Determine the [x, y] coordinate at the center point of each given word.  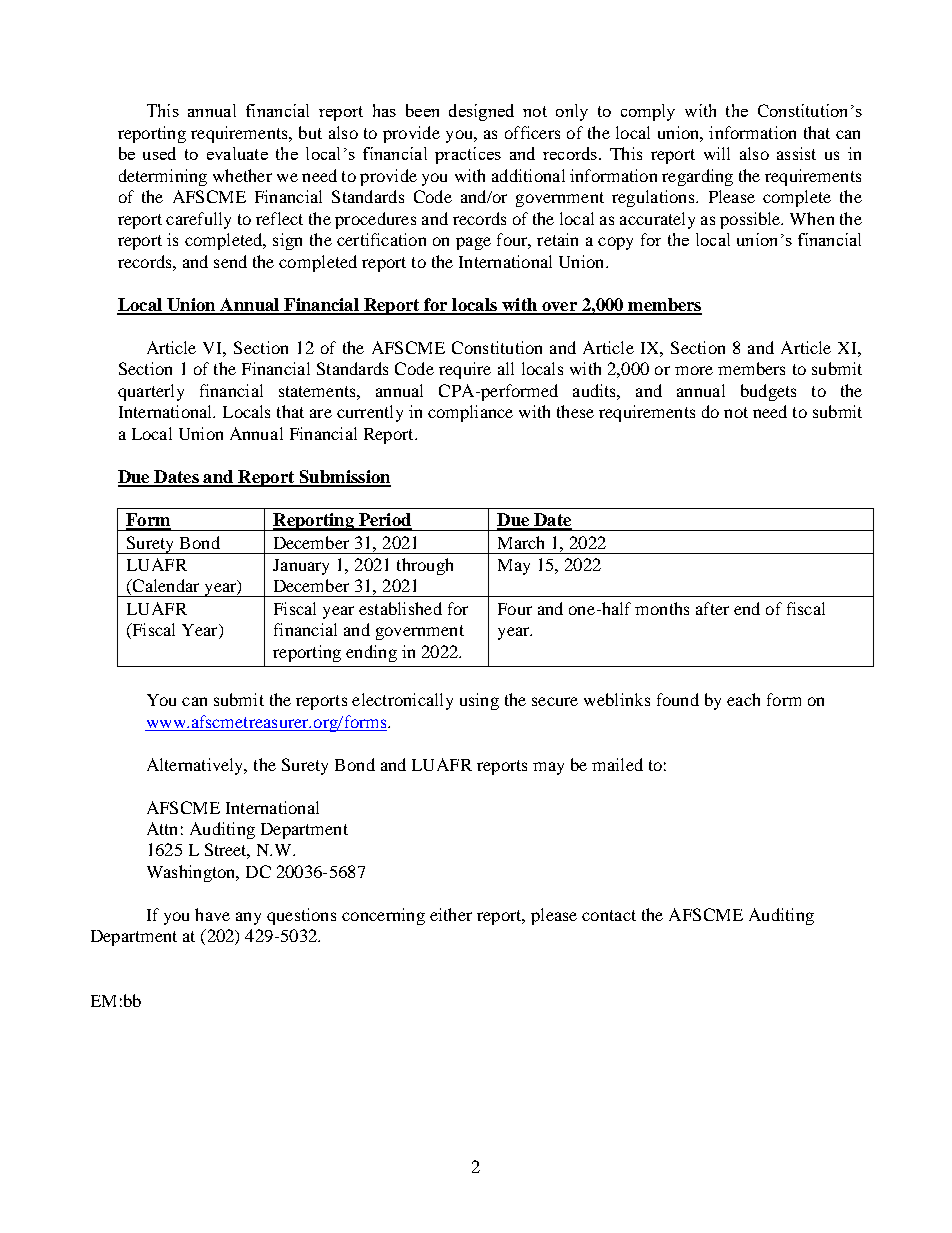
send [230, 261]
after [712, 608]
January [301, 567]
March [521, 542]
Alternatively [196, 766]
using [479, 701]
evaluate [237, 153]
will [717, 153]
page [473, 243]
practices [468, 155]
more [694, 370]
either [451, 914]
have [212, 914]
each [743, 699]
